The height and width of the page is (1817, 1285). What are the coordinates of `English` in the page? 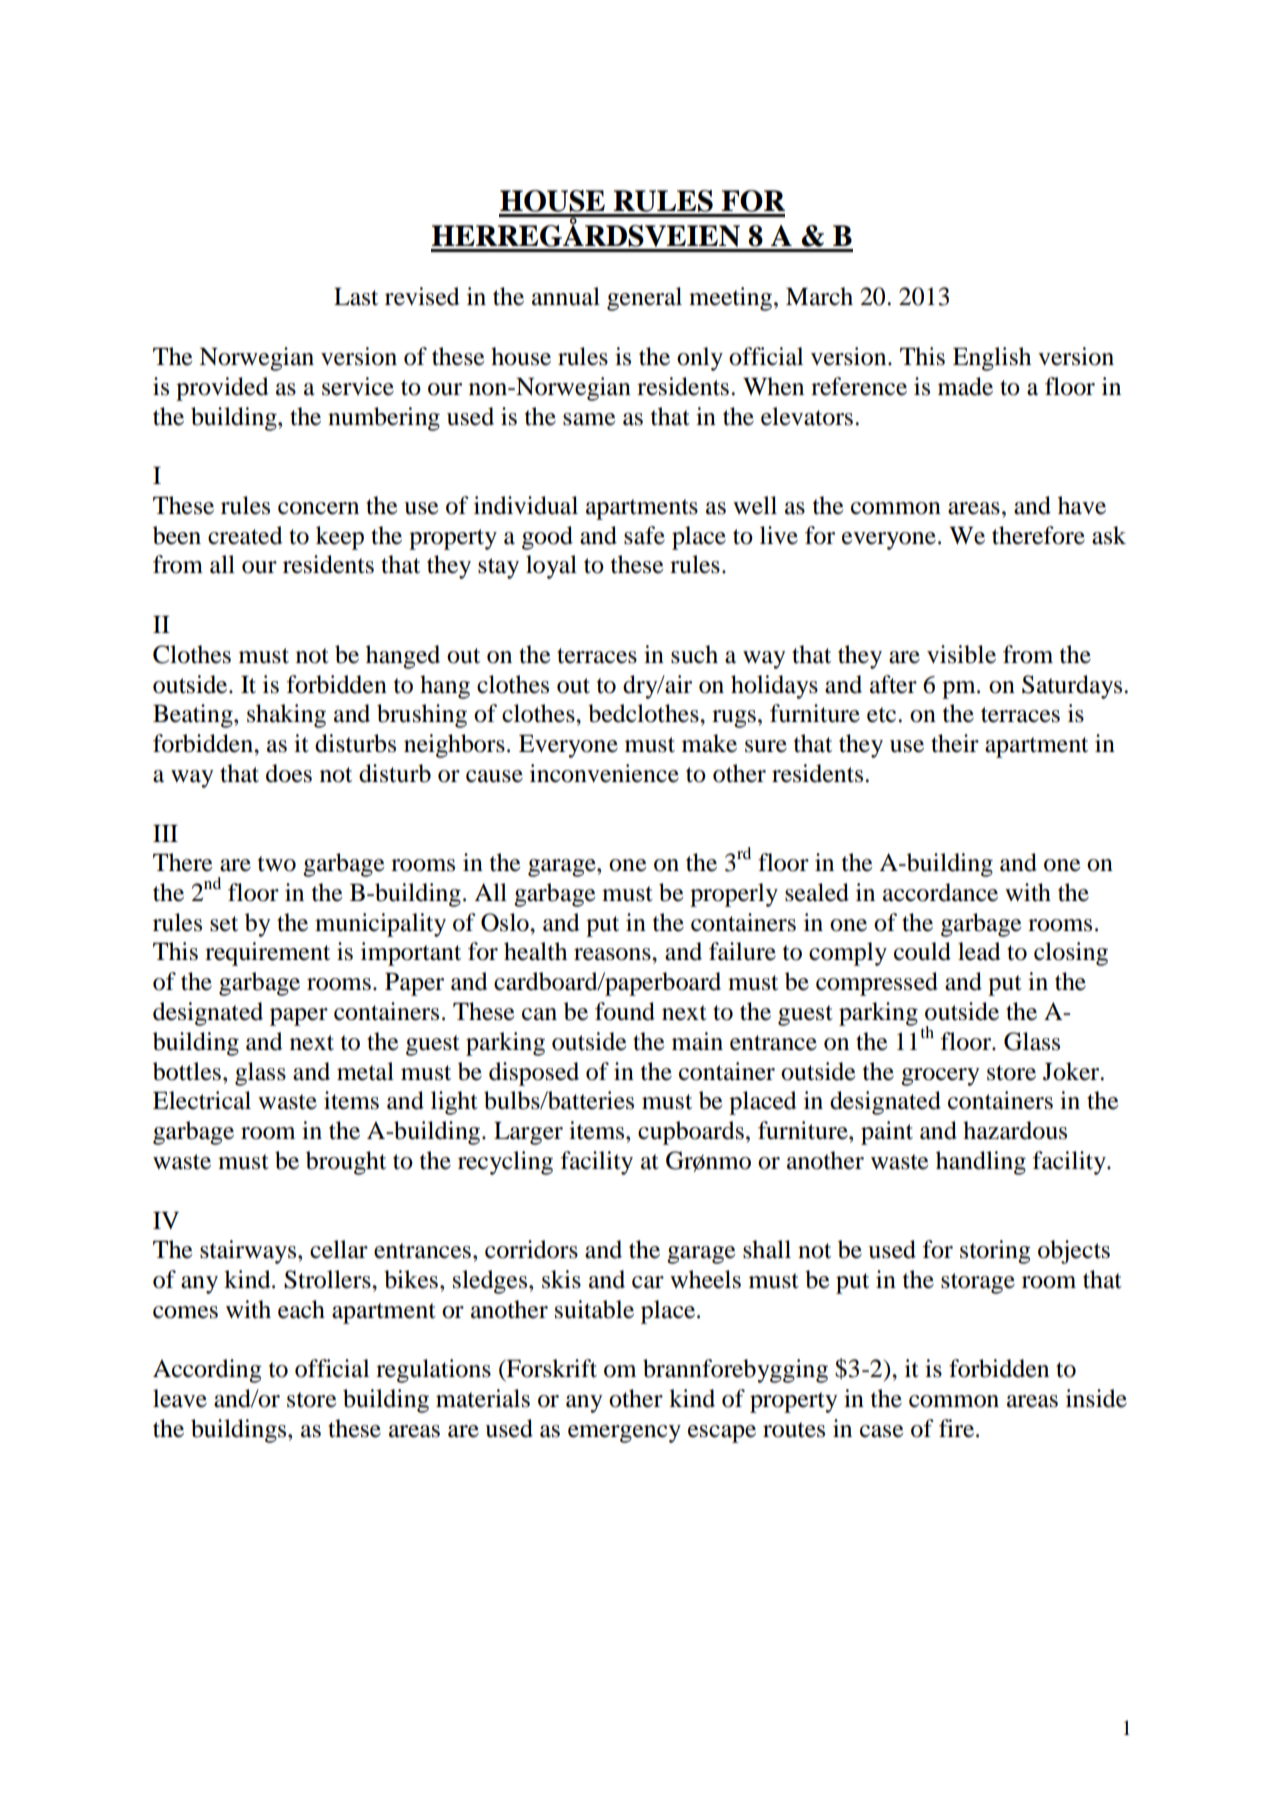 It's located at (992, 359).
